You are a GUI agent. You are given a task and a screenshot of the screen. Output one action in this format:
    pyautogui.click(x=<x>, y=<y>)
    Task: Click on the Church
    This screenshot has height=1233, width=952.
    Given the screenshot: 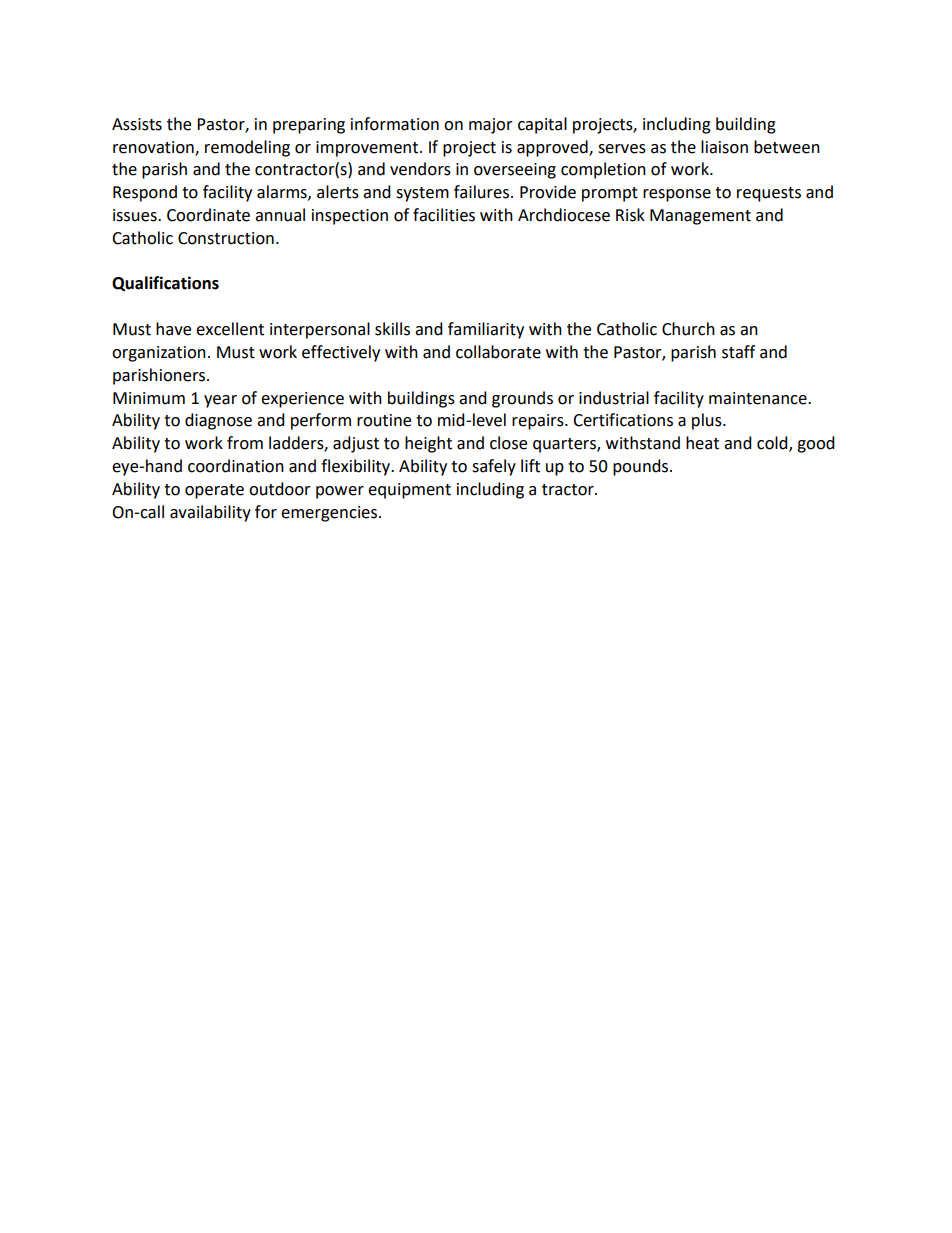 What is the action you would take?
    pyautogui.click(x=688, y=329)
